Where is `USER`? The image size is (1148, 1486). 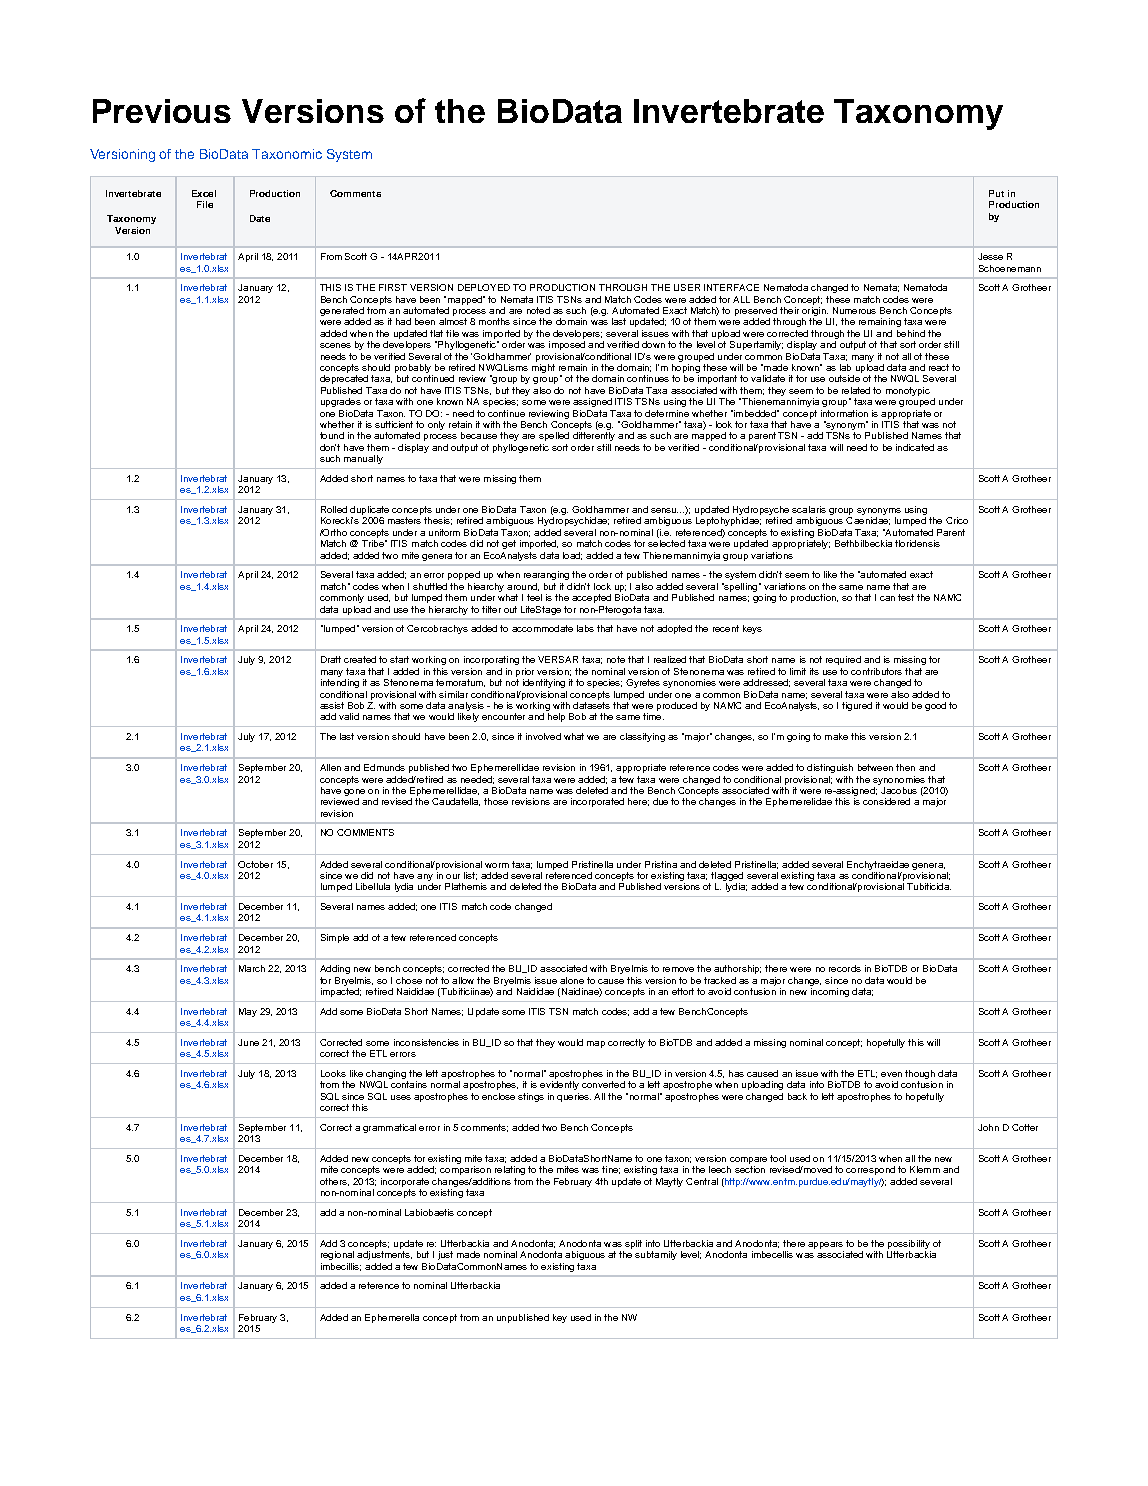
USER is located at coordinates (687, 287).
